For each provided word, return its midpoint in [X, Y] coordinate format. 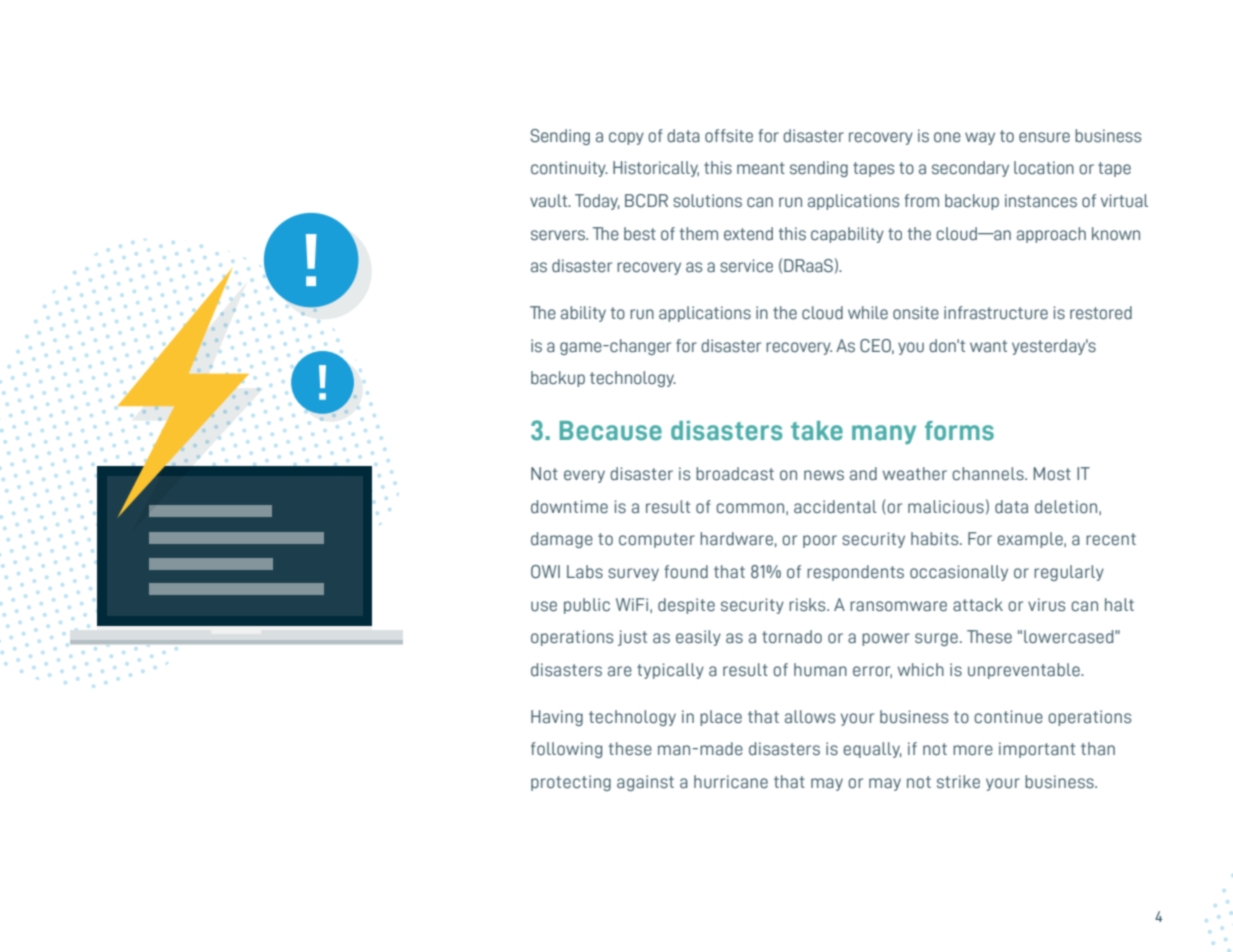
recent [1111, 539]
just [632, 638]
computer [657, 540]
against [645, 783]
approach [1051, 235]
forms [959, 431]
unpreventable [1025, 671]
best [640, 234]
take [817, 431]
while [868, 313]
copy [626, 138]
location [1044, 168]
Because [611, 431]
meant [761, 168]
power [886, 639]
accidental [835, 507]
